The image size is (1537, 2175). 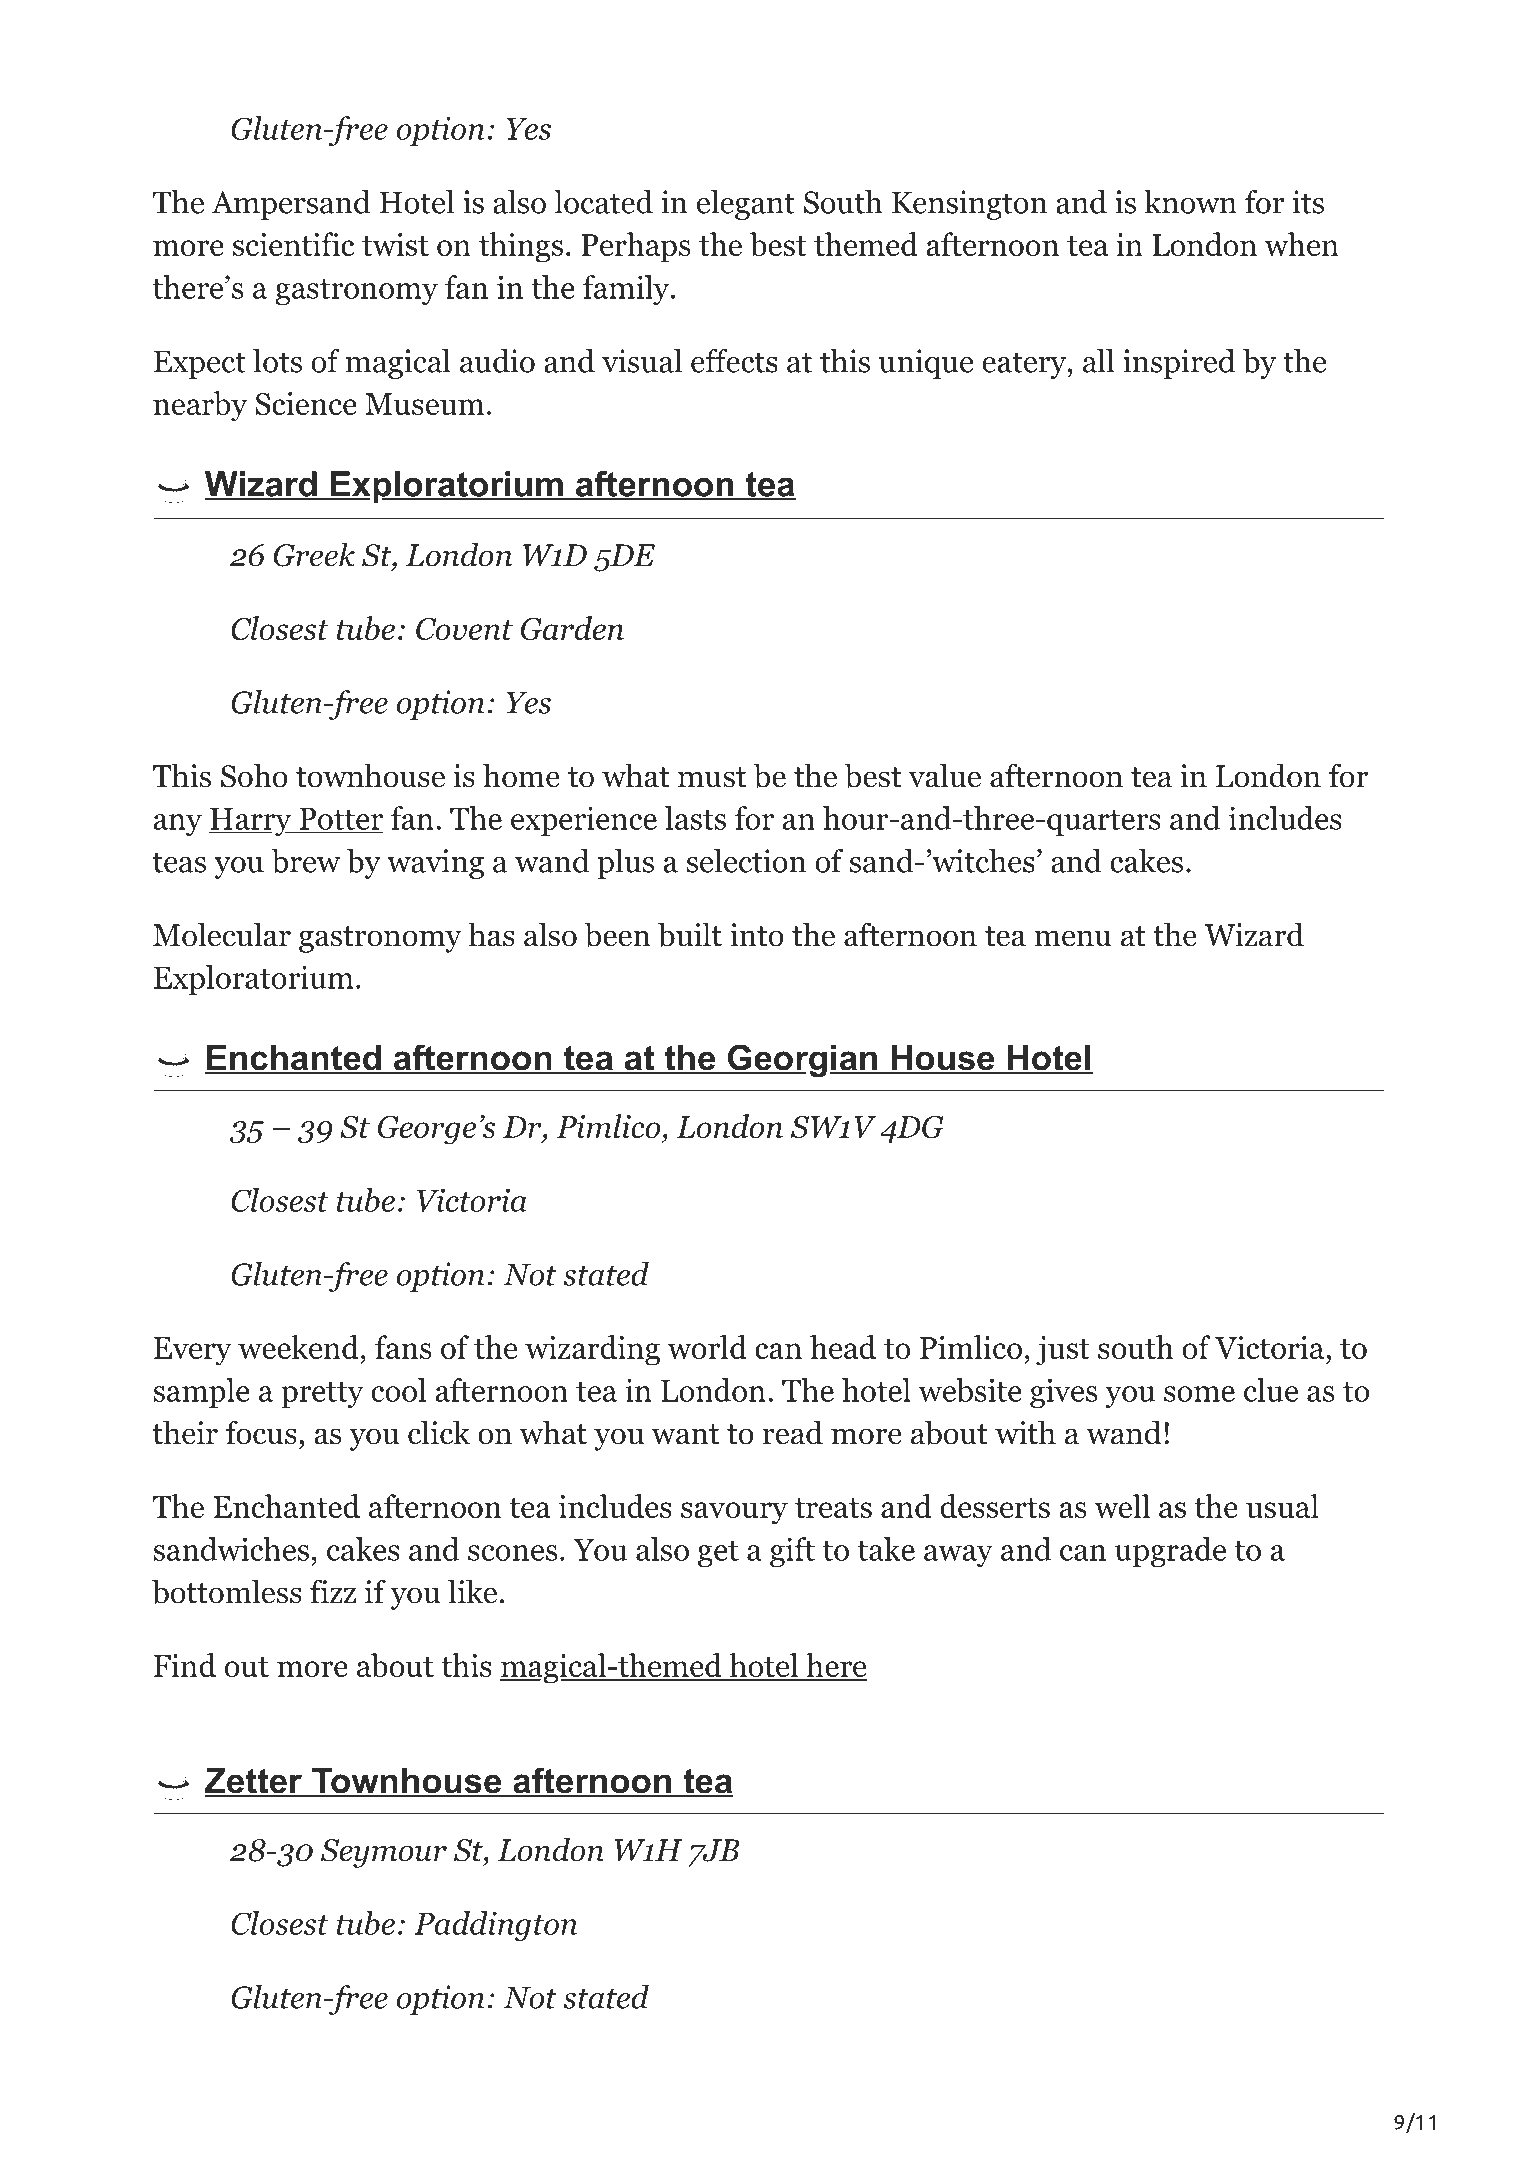 I want to click on Seymour, so click(x=384, y=1853).
